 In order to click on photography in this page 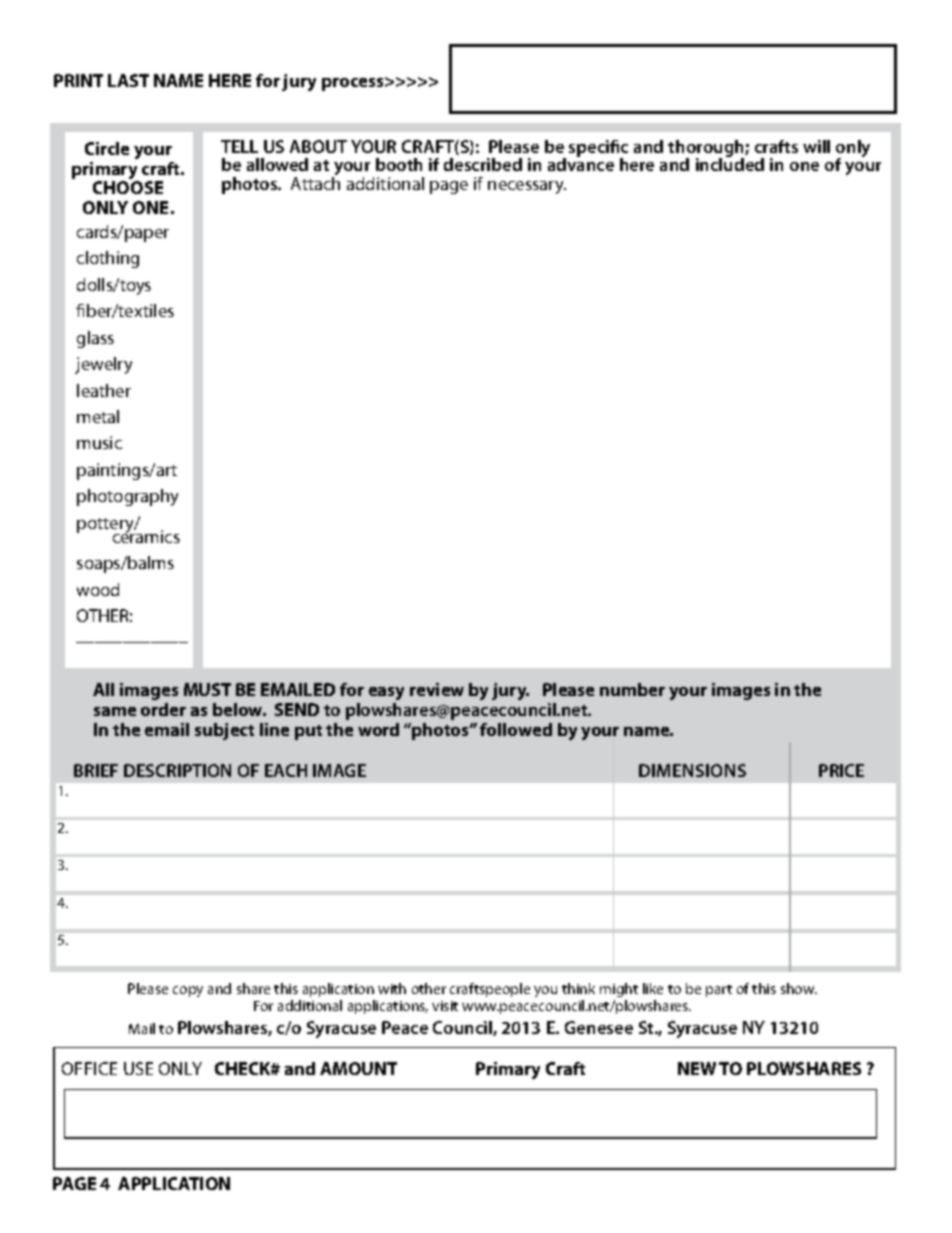, I will do `click(127, 497)`.
